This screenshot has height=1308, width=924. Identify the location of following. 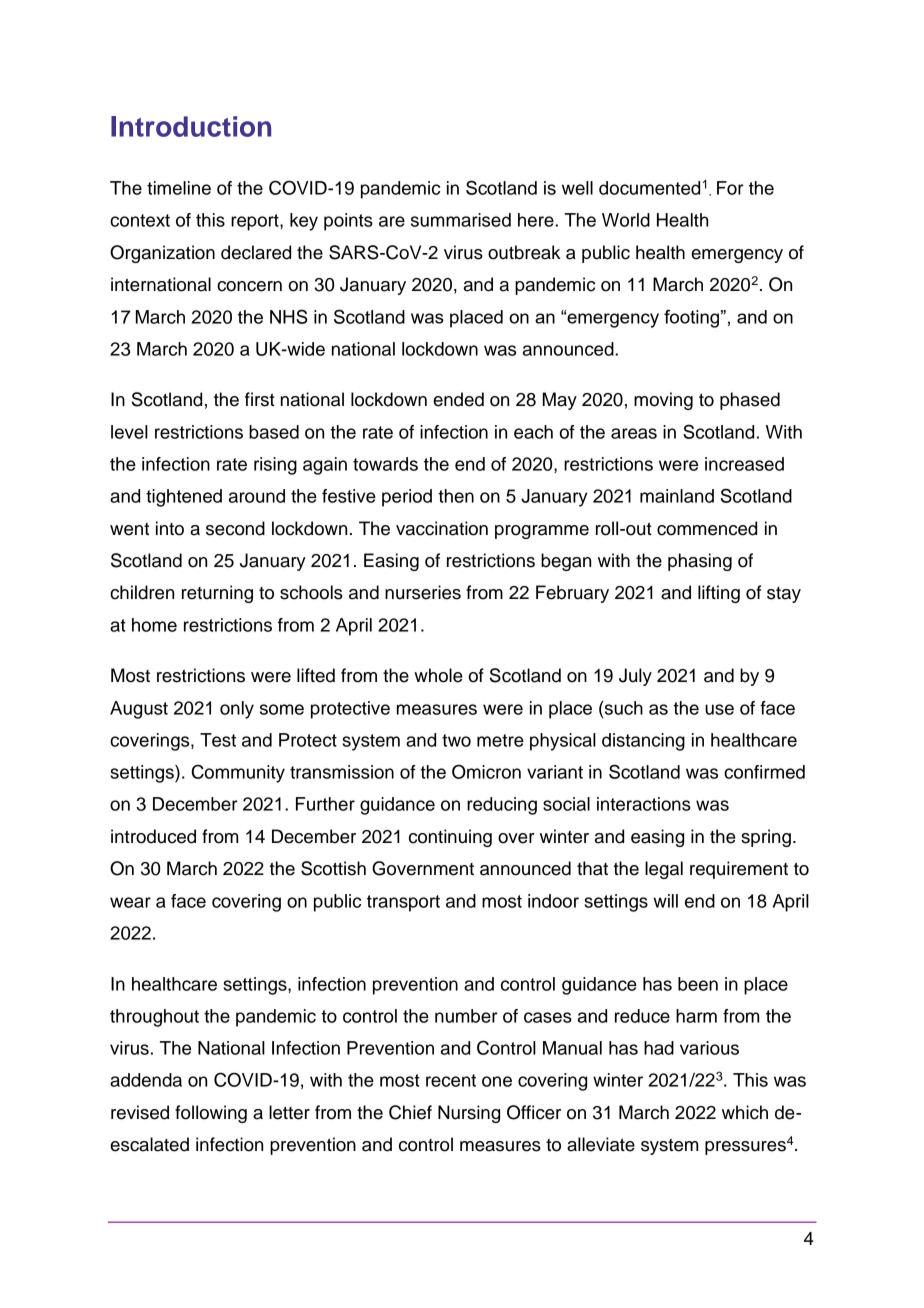
(211, 1114).
